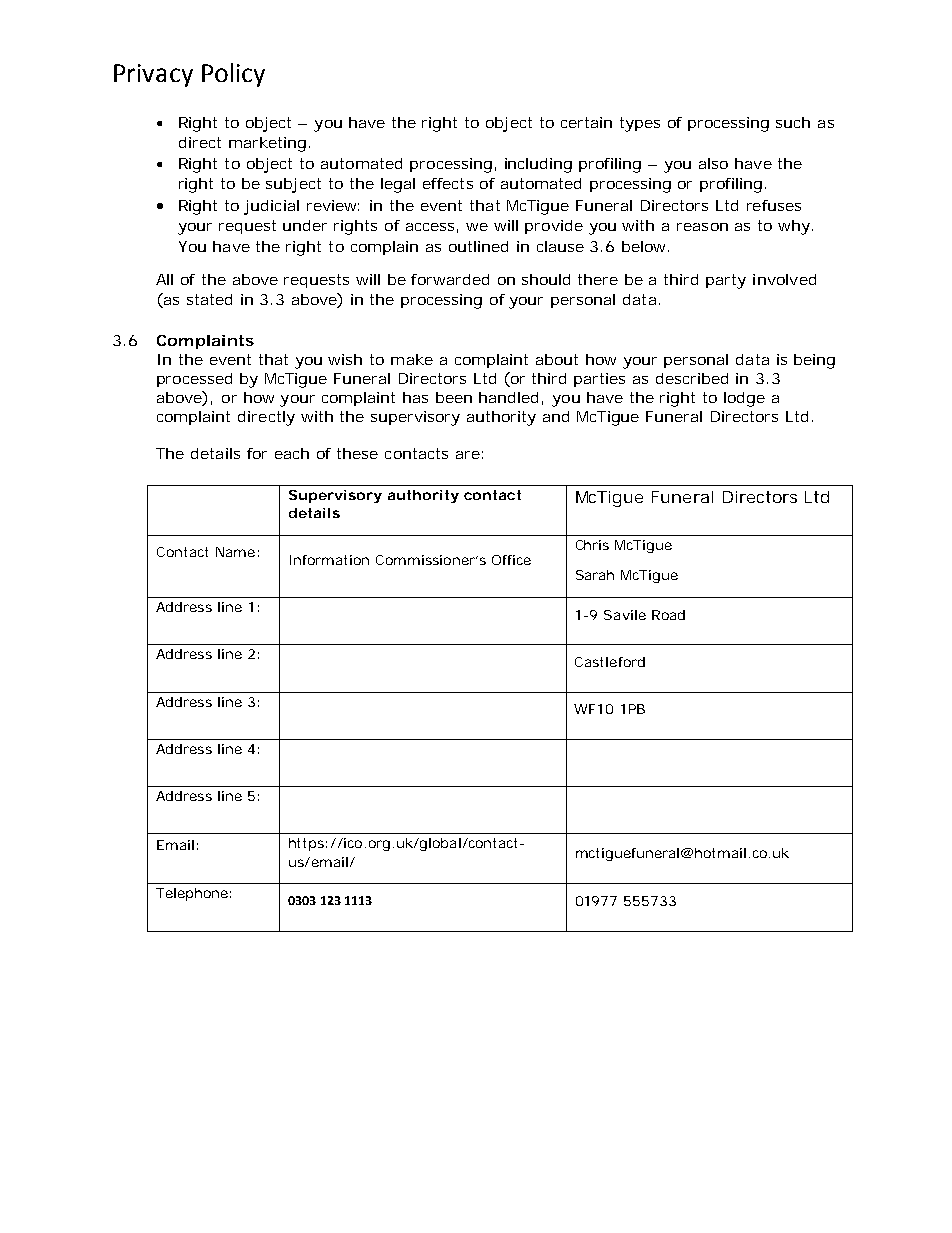 The image size is (952, 1233). What do you see at coordinates (814, 361) in the screenshot?
I see `being` at bounding box center [814, 361].
